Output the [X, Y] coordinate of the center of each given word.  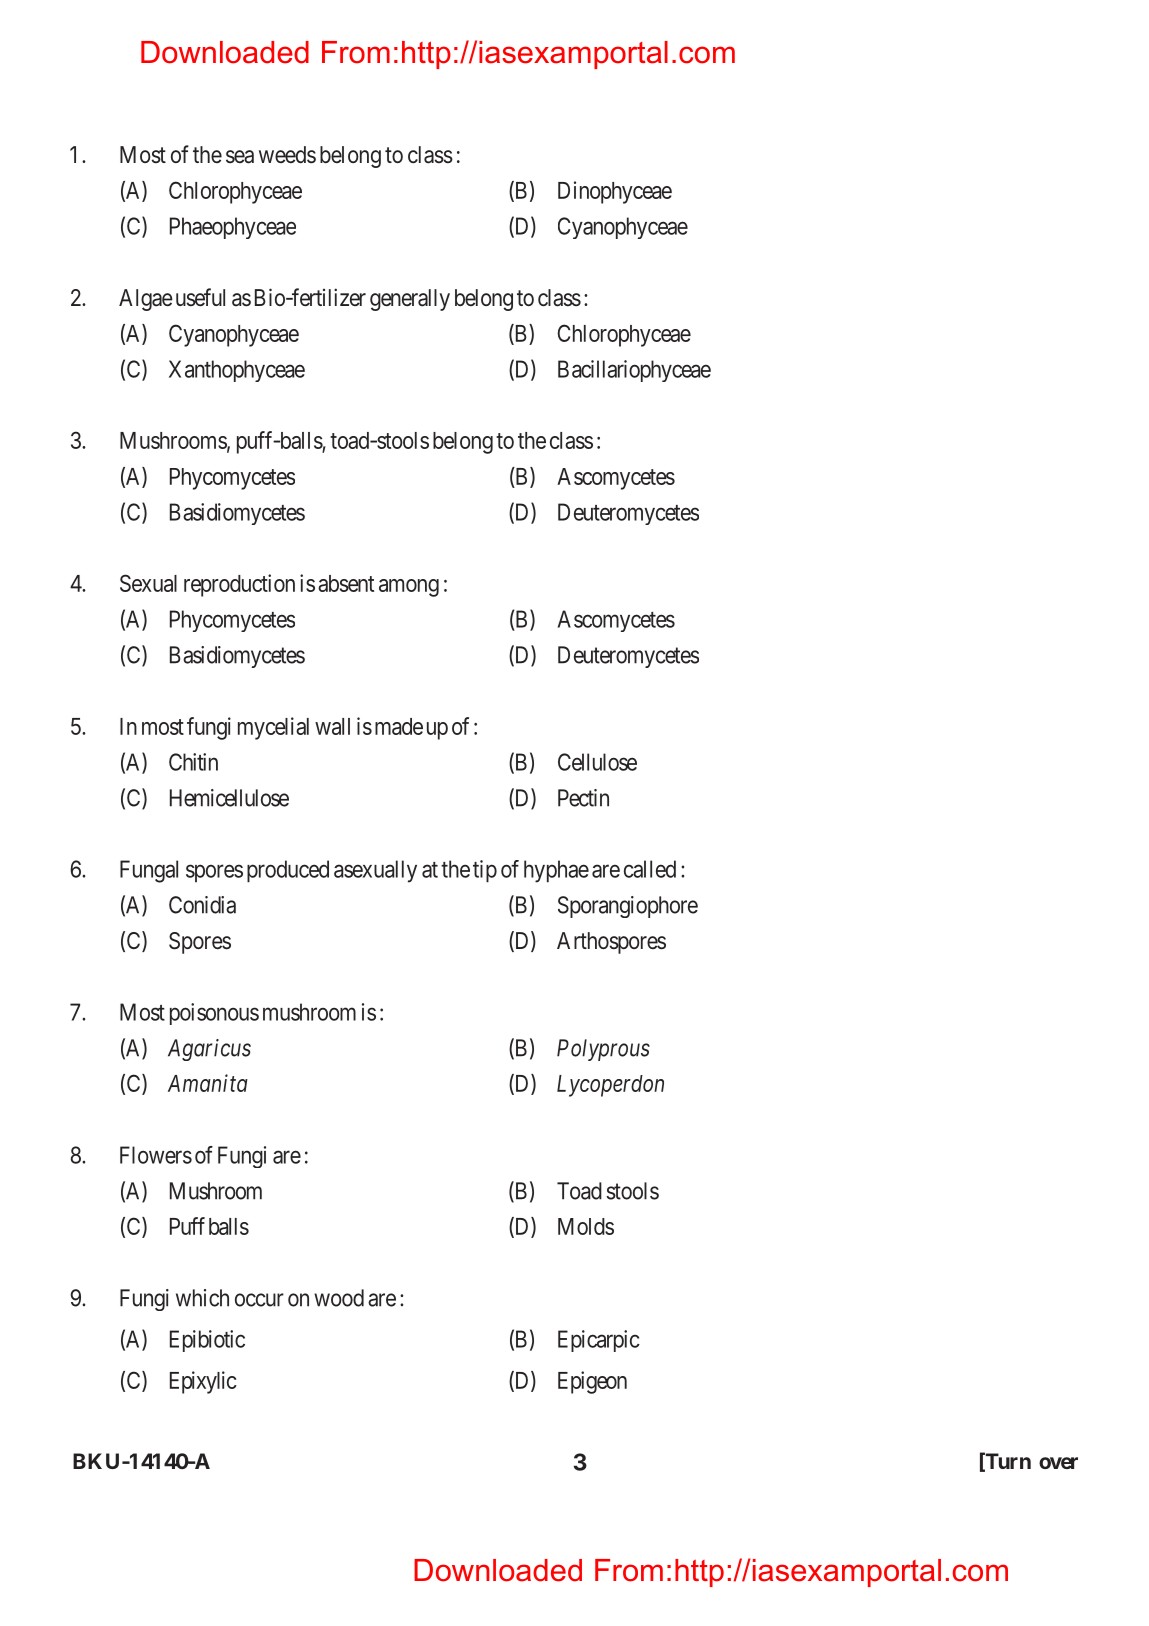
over [1058, 1463]
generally [410, 300]
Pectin [583, 798]
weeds [287, 155]
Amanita [208, 1083]
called [650, 869]
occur [259, 1300]
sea [240, 157]
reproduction [239, 585]
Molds [586, 1226]
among [409, 588]
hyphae [556, 871]
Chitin [193, 762]
